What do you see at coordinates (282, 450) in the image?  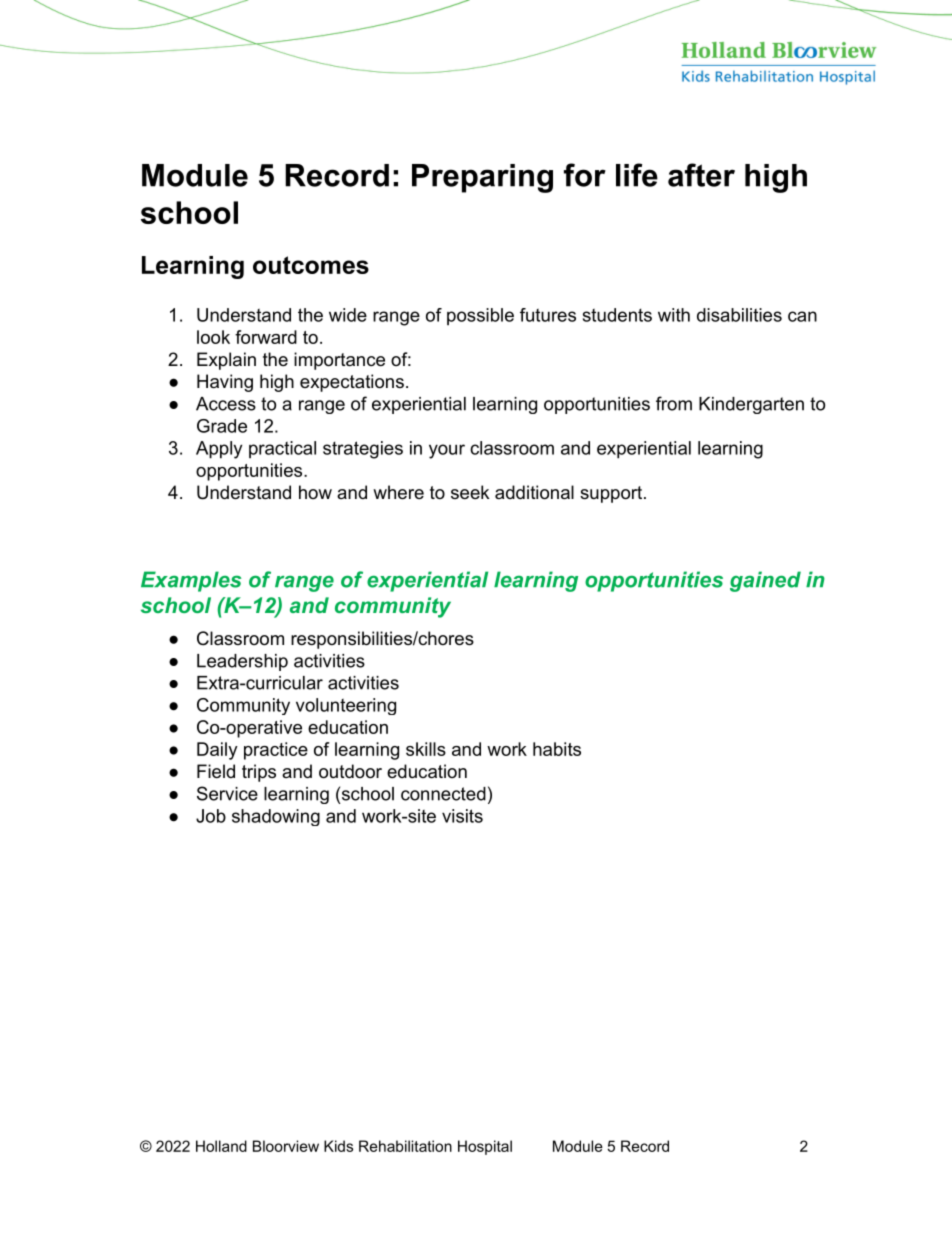 I see `practical` at bounding box center [282, 450].
